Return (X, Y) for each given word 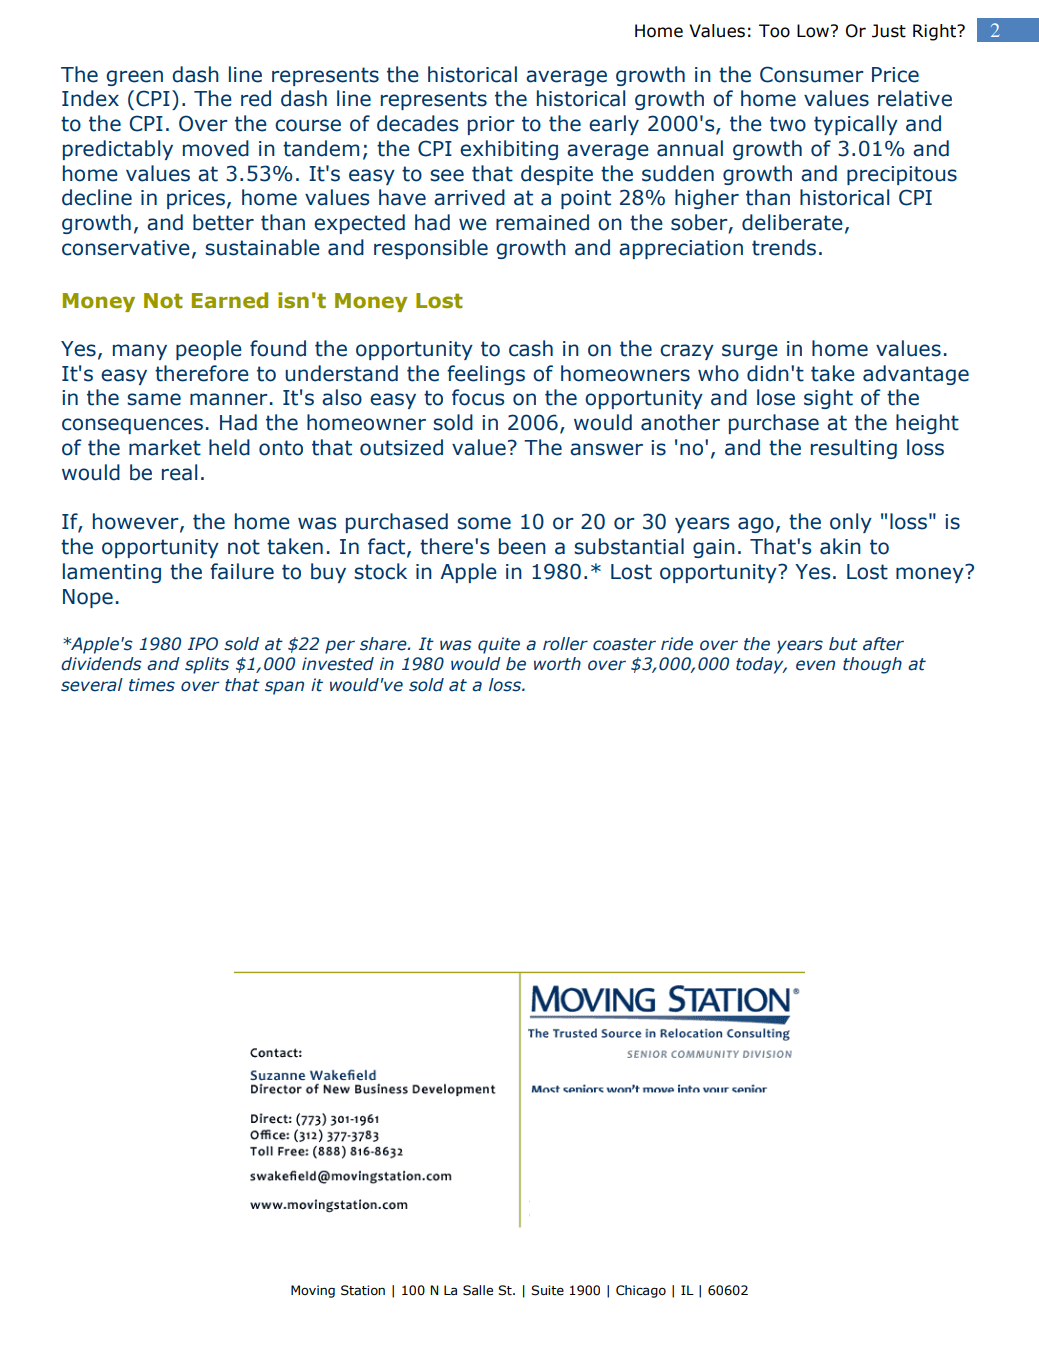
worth (557, 664)
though (872, 665)
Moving (313, 1291)
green (134, 78)
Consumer (812, 74)
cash (531, 348)
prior (491, 125)
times (152, 685)
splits (207, 665)
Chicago (641, 1291)
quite (499, 645)
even (815, 665)
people (209, 350)
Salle (478, 1290)
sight (828, 399)
